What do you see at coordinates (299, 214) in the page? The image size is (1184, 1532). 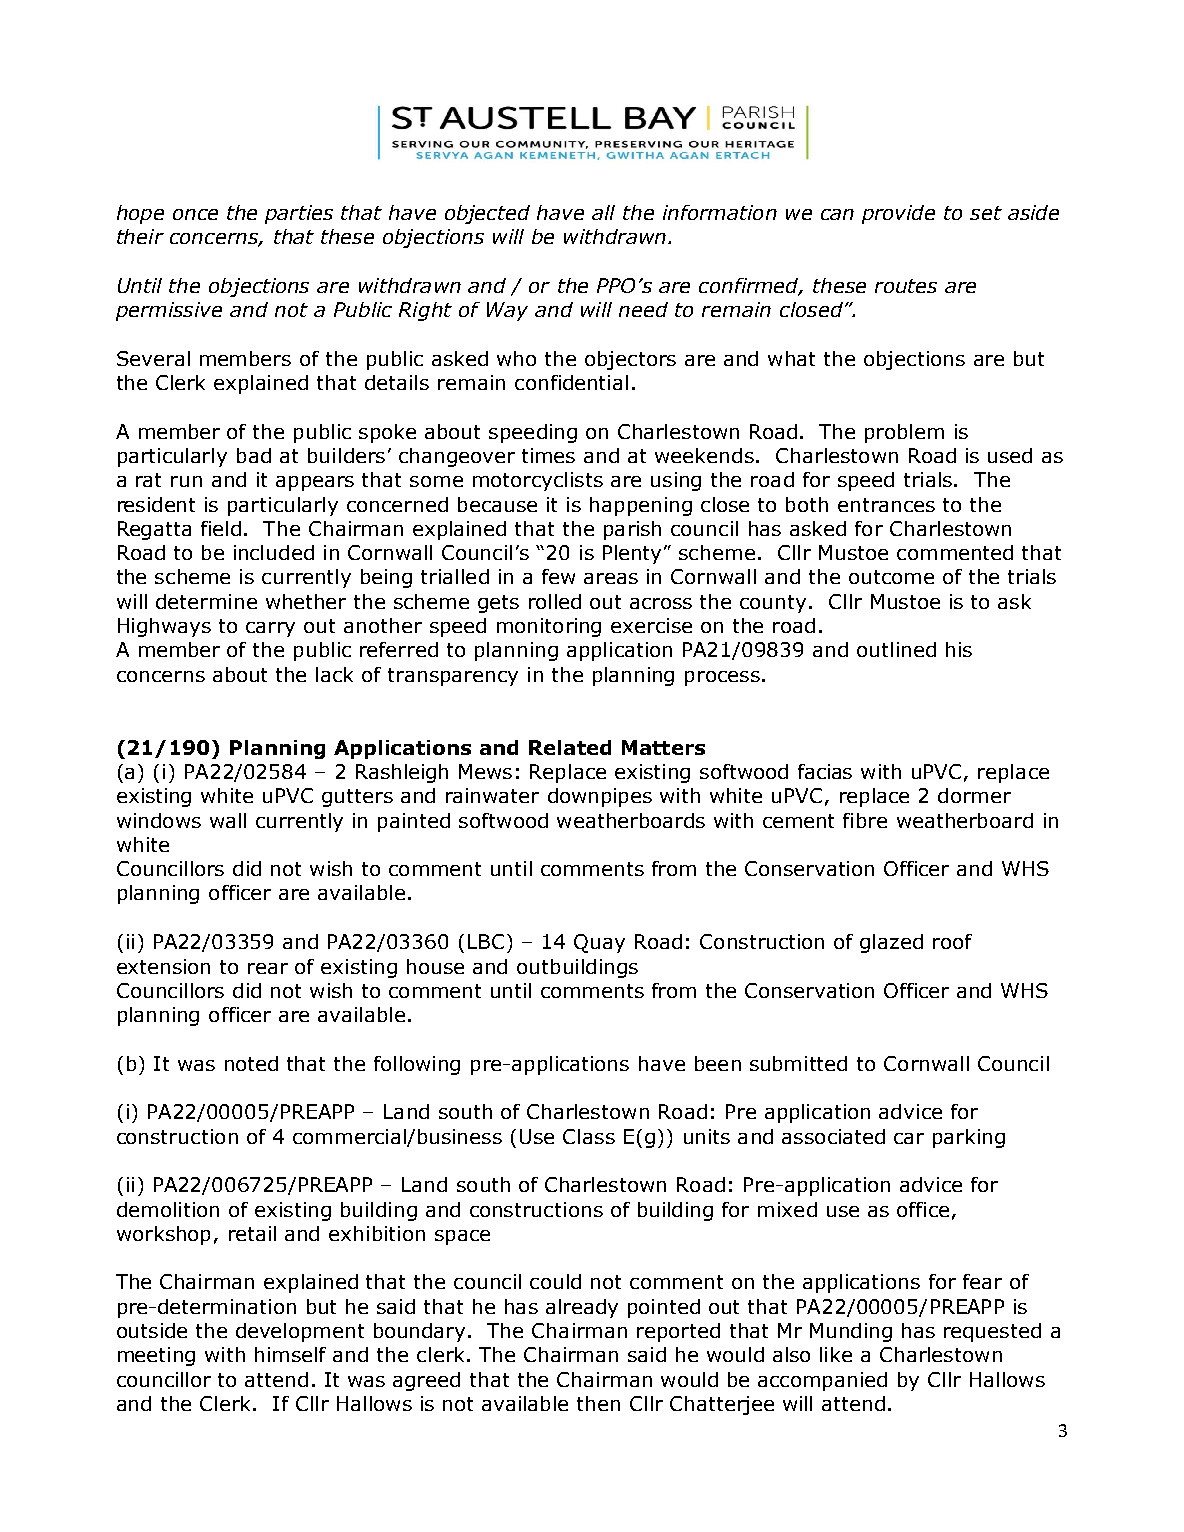 I see `parties` at bounding box center [299, 214].
